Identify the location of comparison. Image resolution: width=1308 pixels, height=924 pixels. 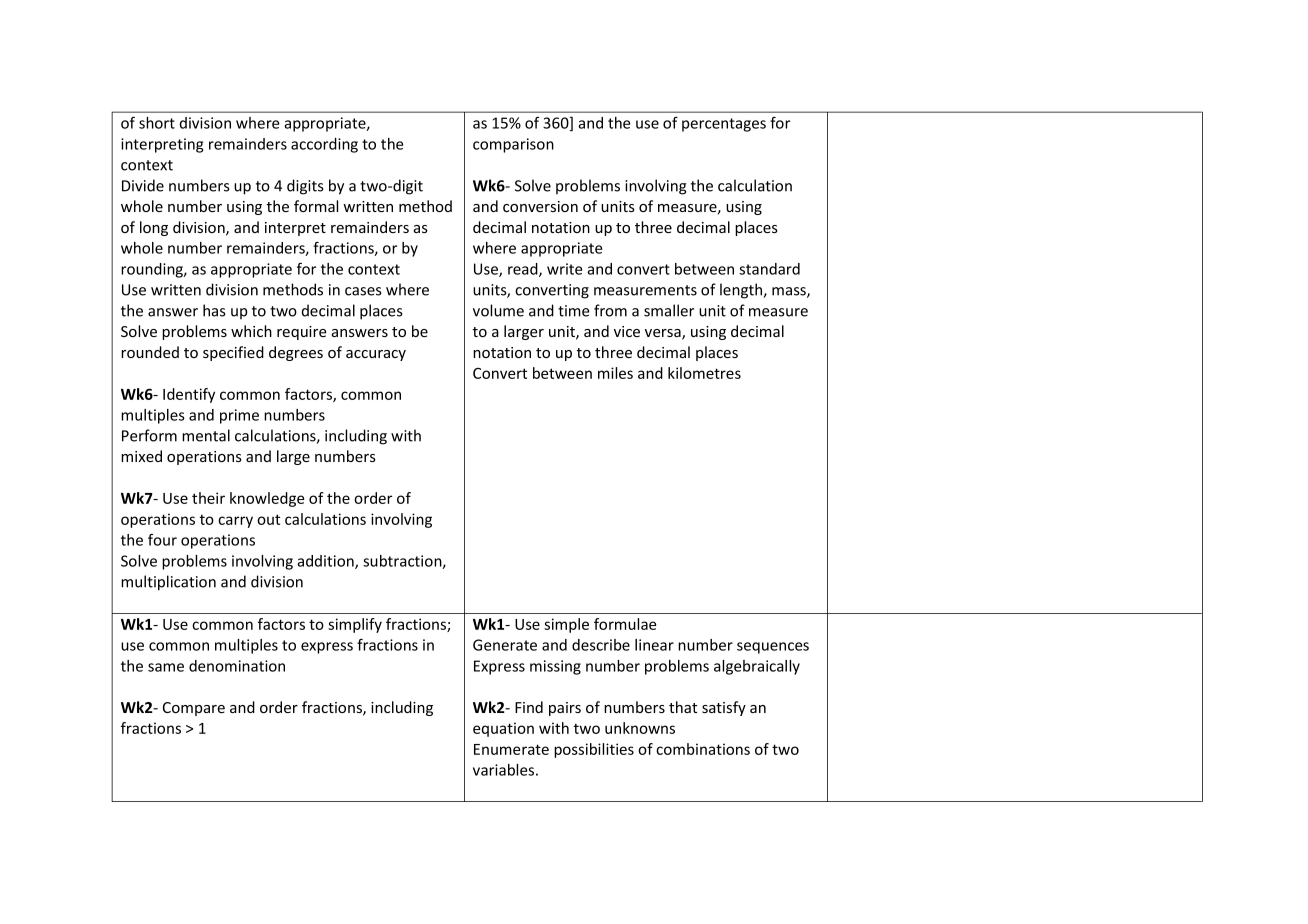
(513, 145).
